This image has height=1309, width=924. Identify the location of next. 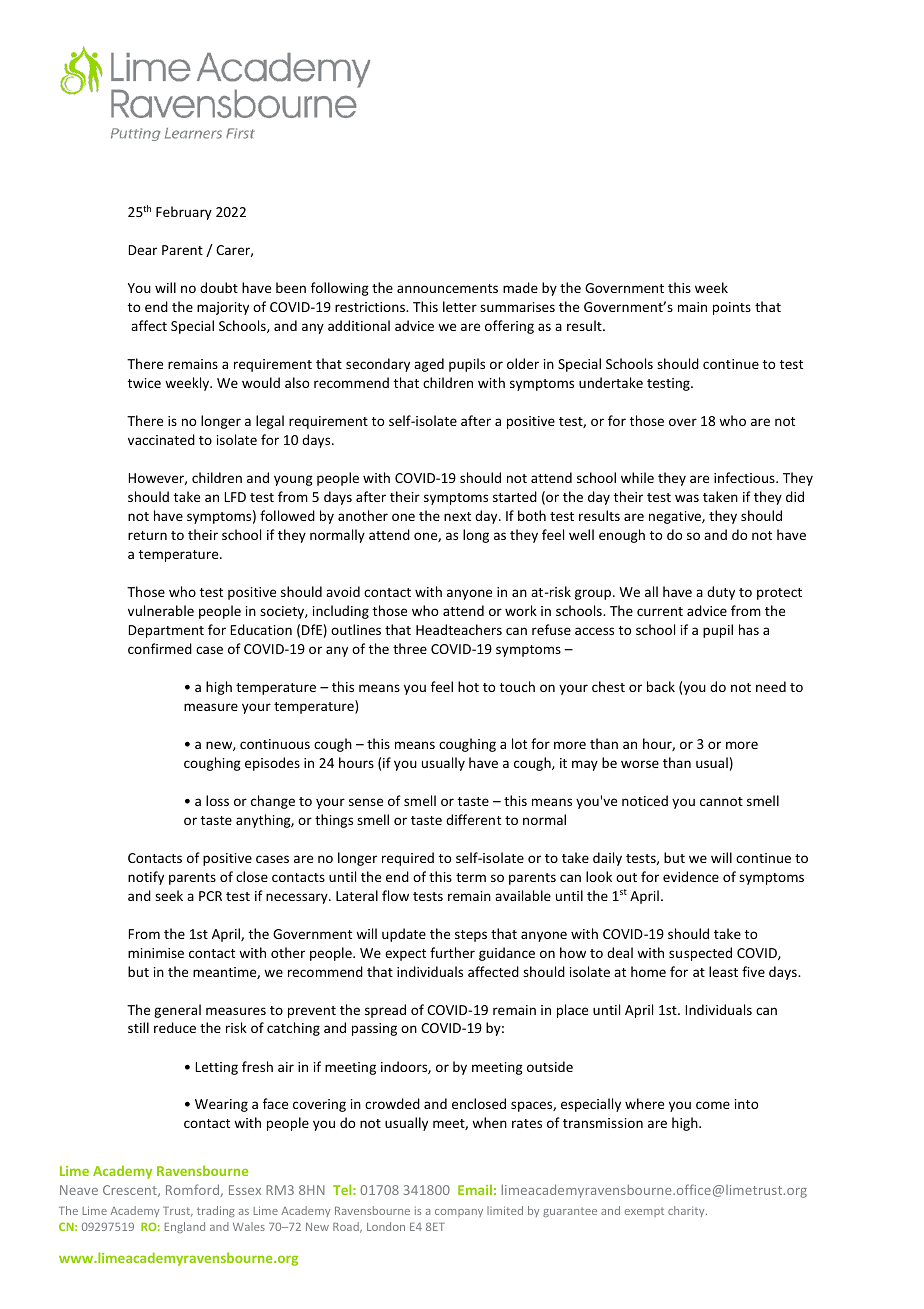
(457, 516).
